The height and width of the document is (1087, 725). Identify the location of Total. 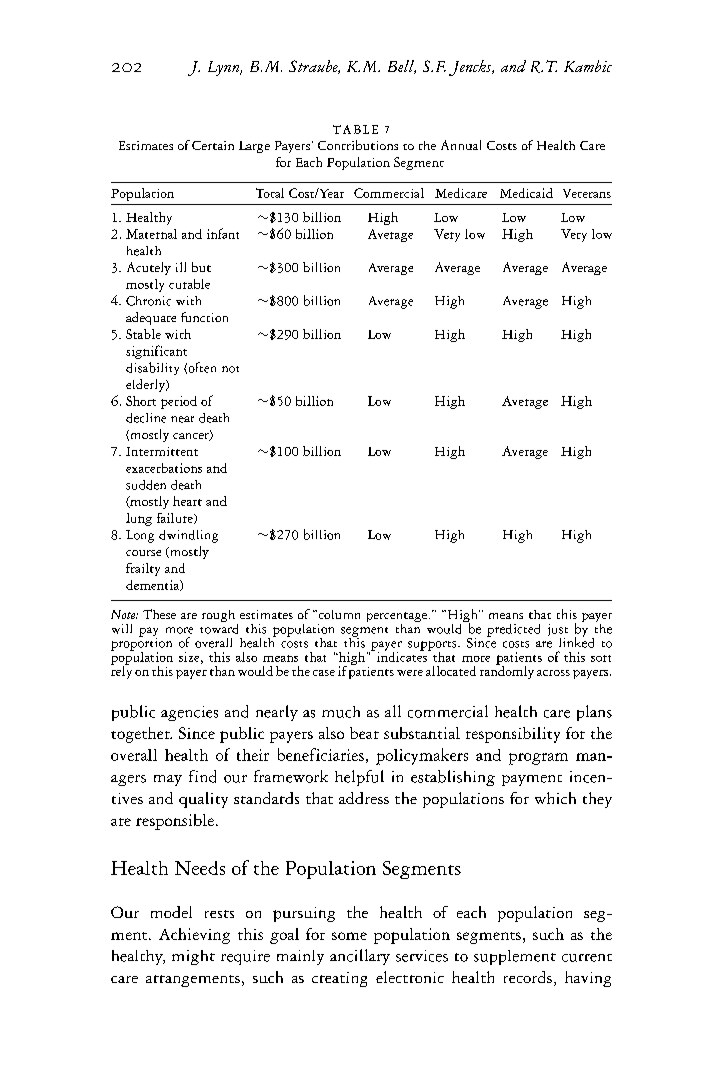
(270, 193).
